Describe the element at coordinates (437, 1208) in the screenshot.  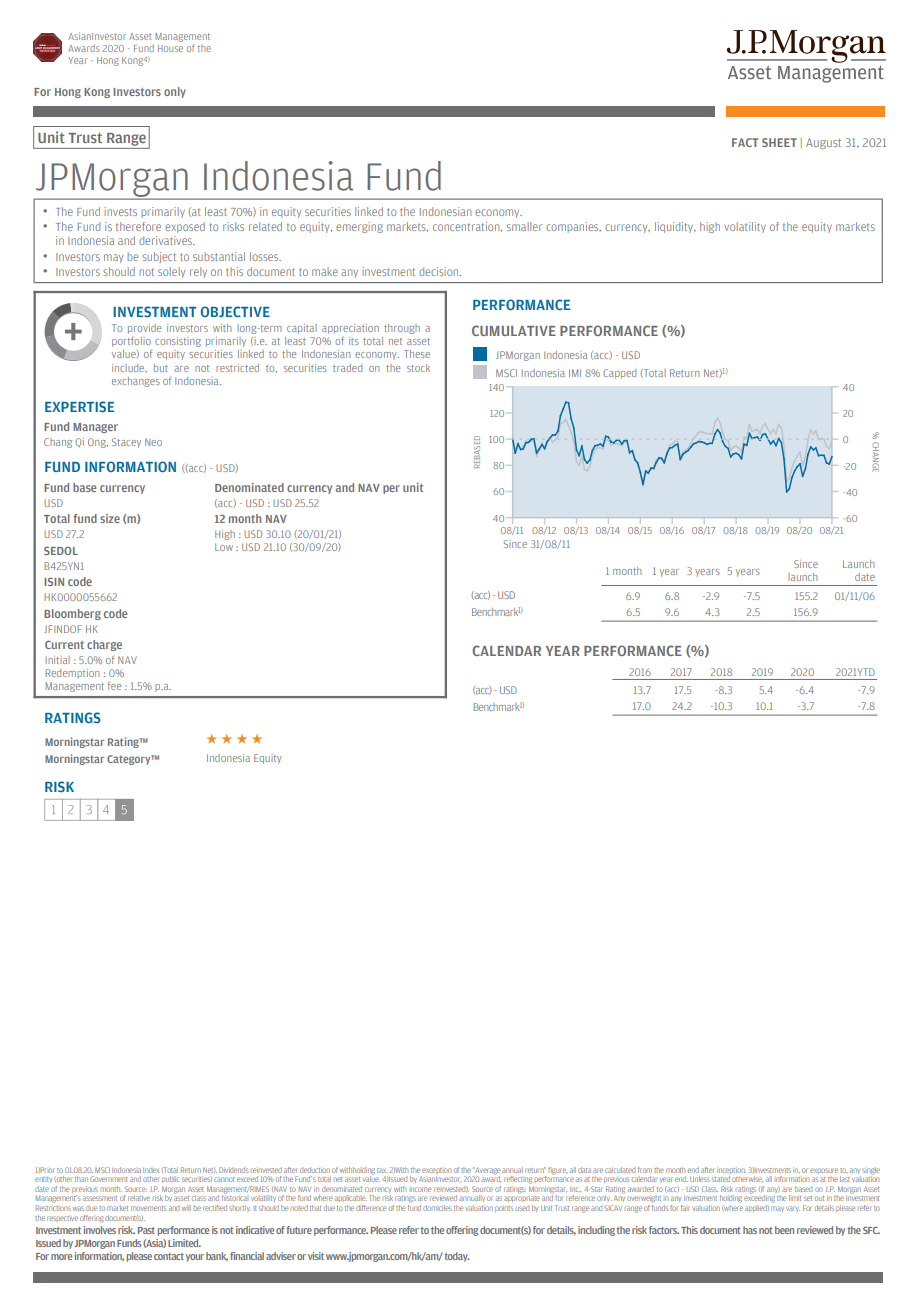
I see `domiciles` at that location.
